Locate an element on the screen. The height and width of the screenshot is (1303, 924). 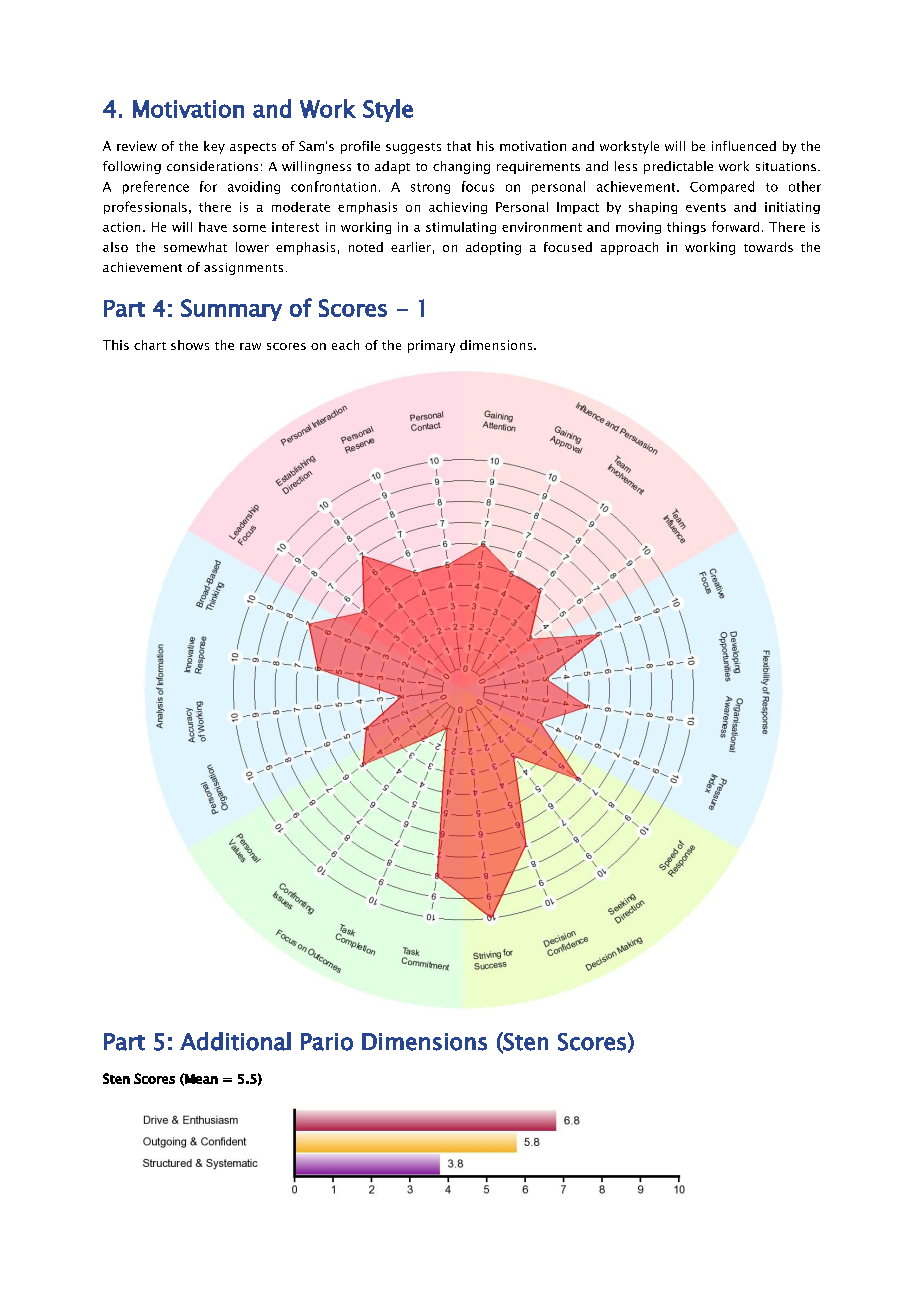
approach is located at coordinates (629, 248).
